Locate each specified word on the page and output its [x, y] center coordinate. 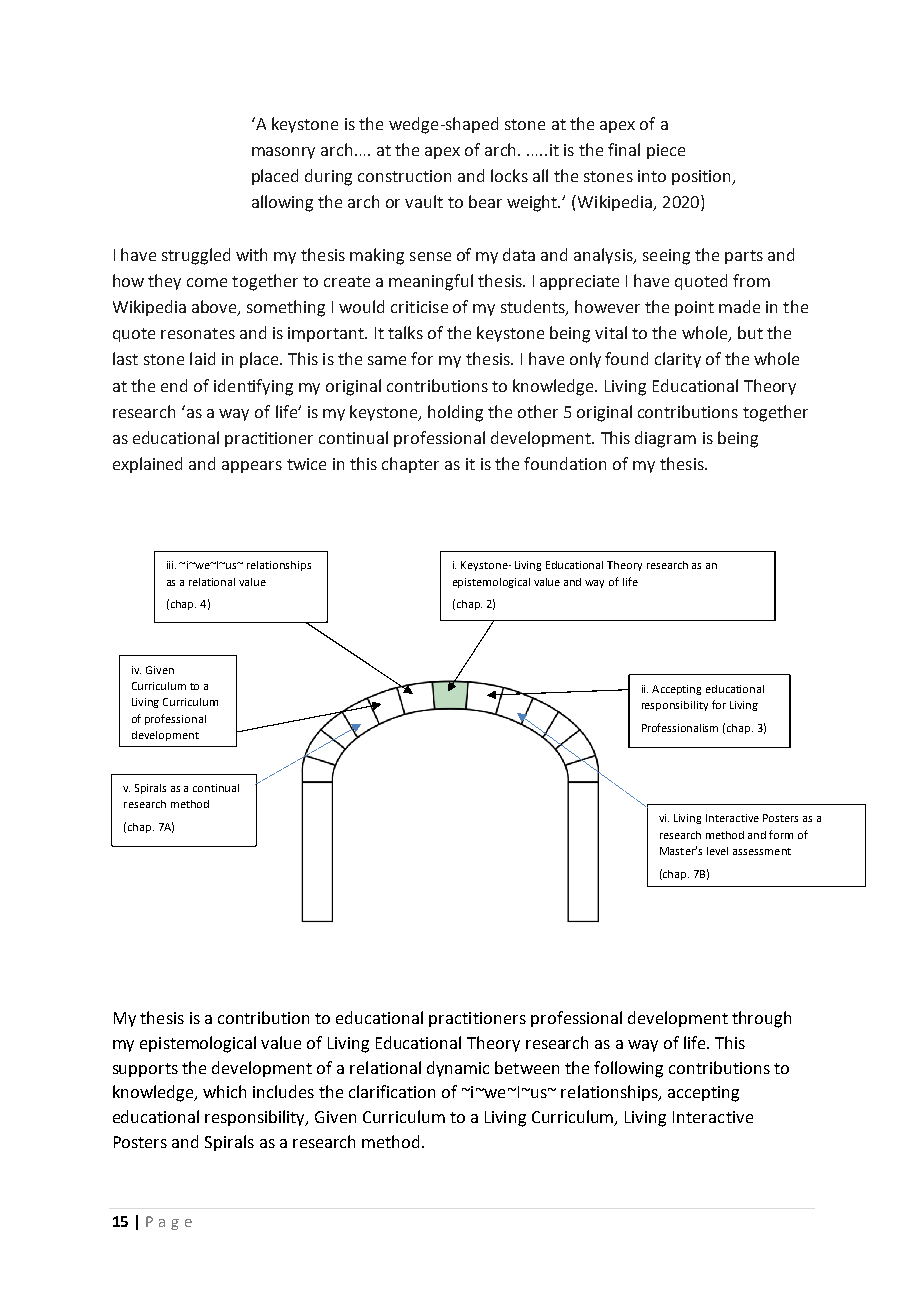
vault [424, 201]
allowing [282, 203]
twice [306, 464]
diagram [665, 439]
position [703, 177]
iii [171, 565]
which [224, 1091]
